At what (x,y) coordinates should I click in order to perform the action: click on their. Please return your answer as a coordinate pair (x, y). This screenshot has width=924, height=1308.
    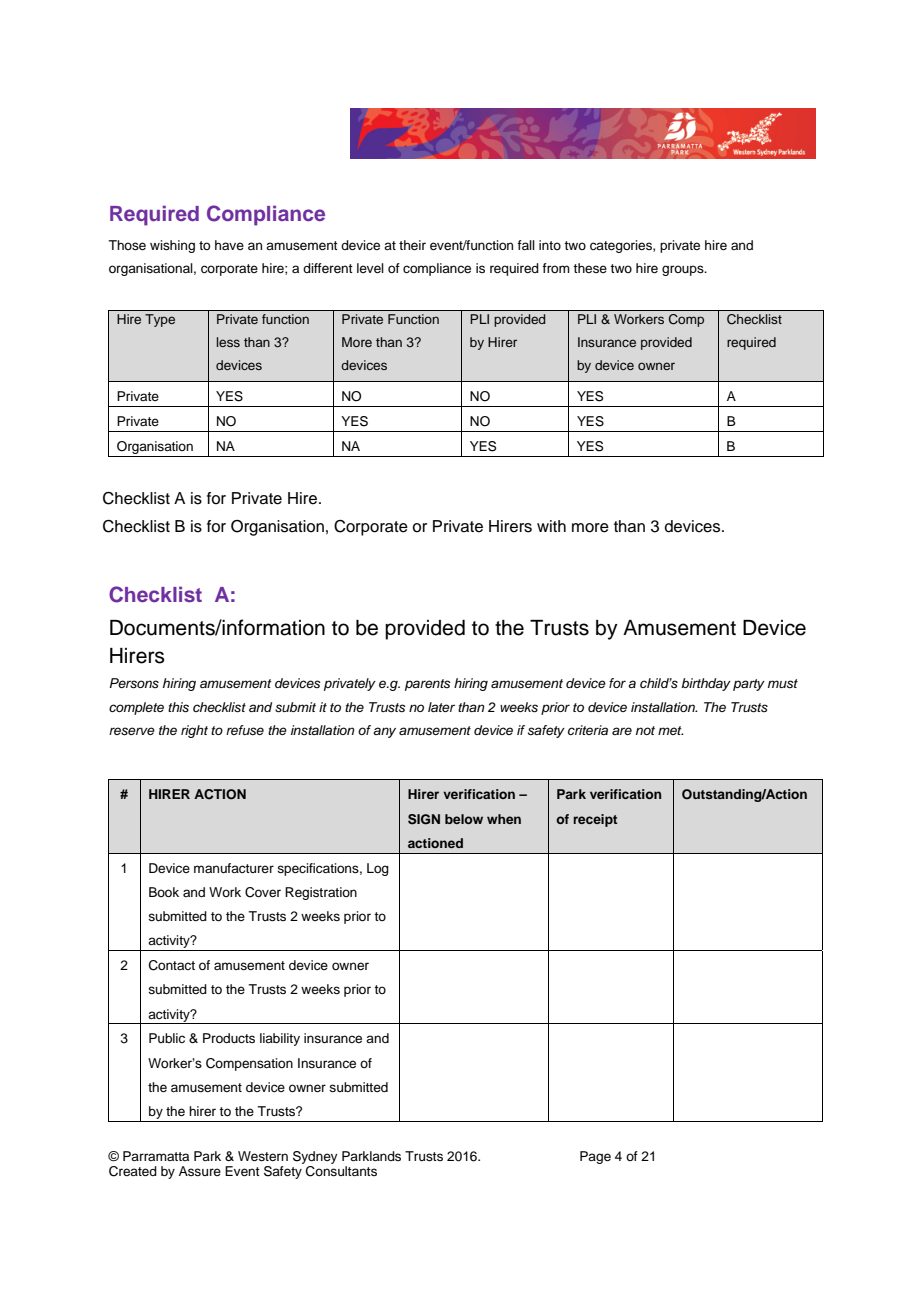
    Looking at the image, I should click on (412, 245).
